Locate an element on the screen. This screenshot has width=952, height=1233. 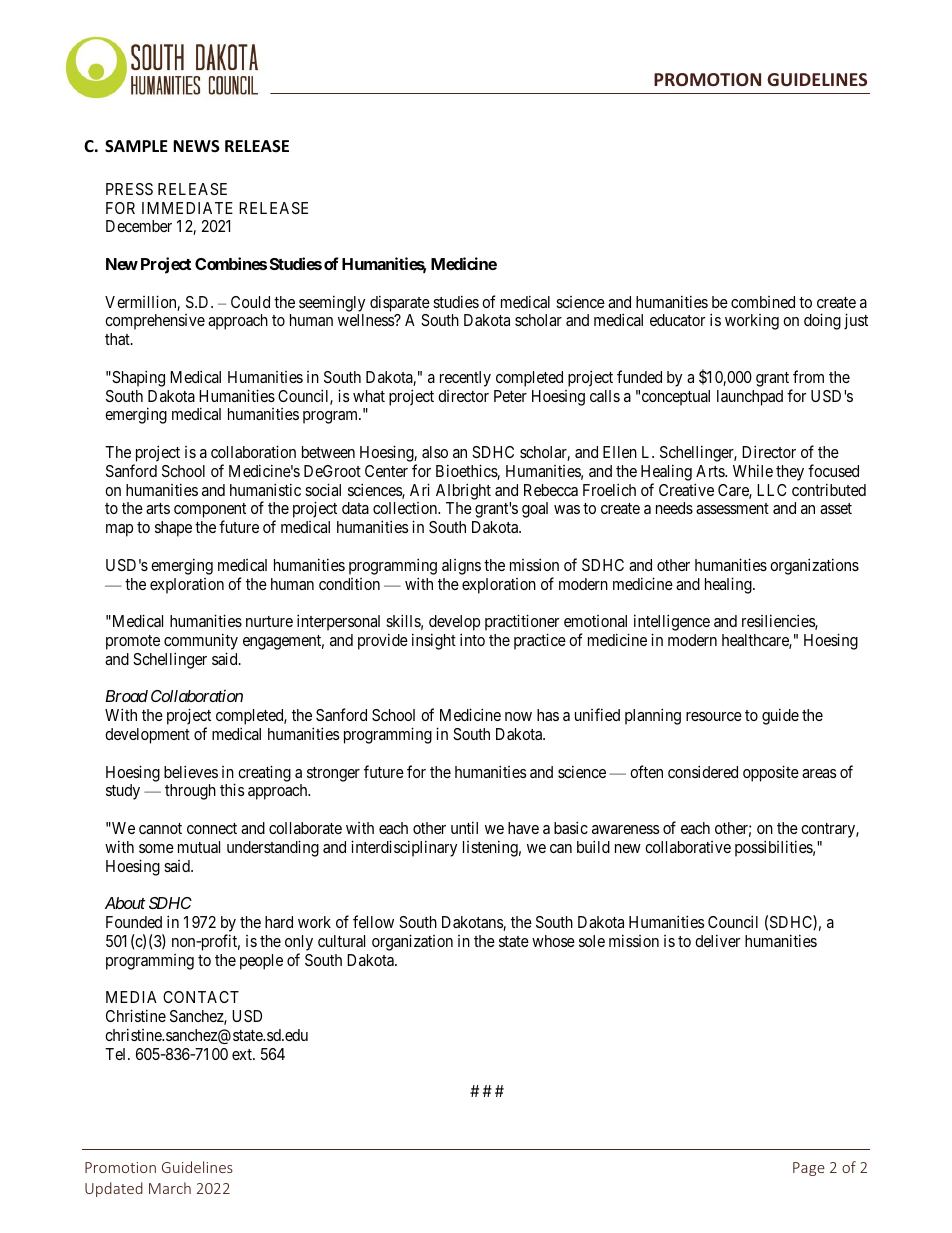
Peter is located at coordinates (510, 396).
